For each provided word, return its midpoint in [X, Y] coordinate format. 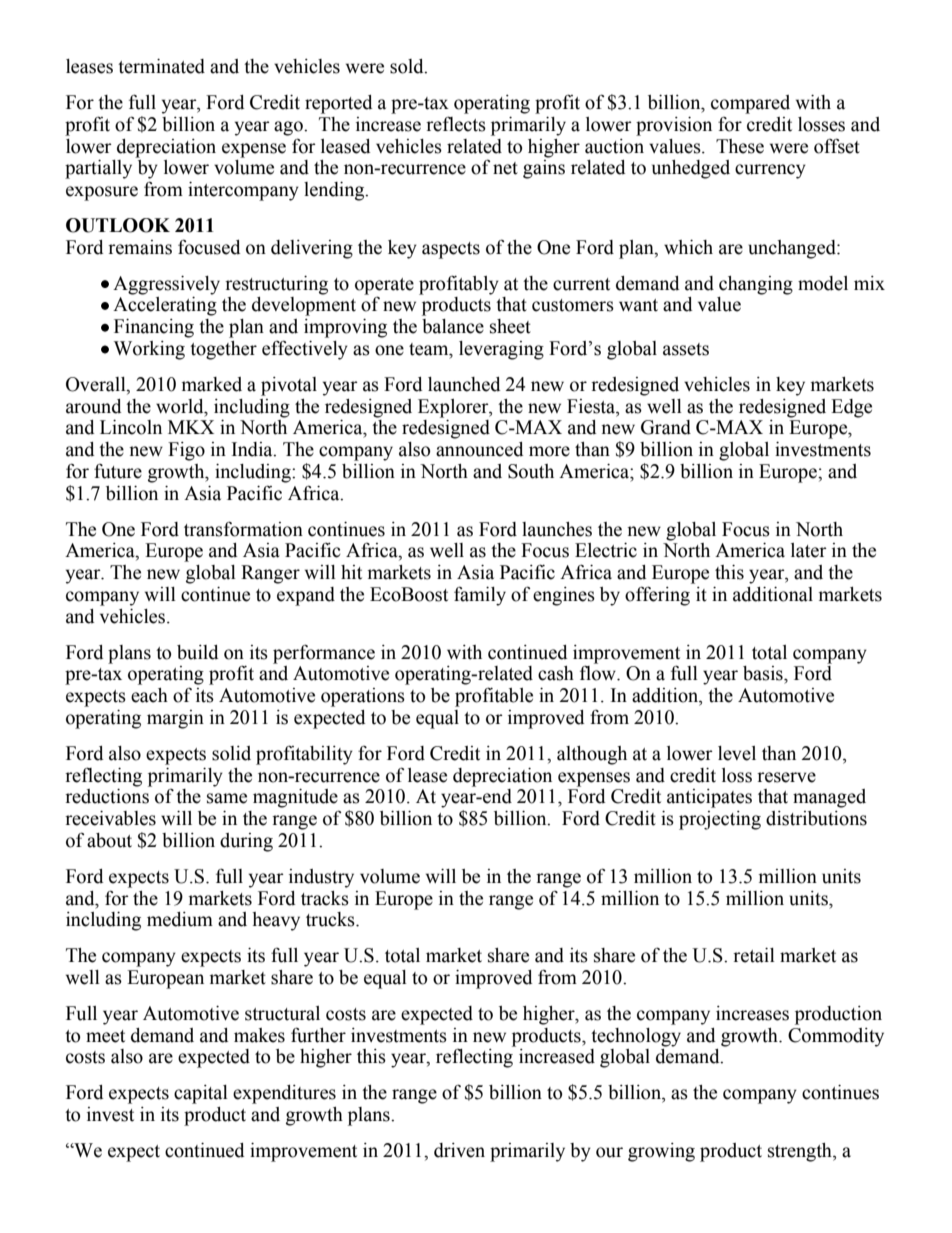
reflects [456, 124]
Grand [666, 427]
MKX [191, 427]
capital [201, 1094]
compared [750, 104]
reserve [786, 777]
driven [459, 1150]
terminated [161, 66]
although [592, 755]
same [227, 798]
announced [480, 449]
